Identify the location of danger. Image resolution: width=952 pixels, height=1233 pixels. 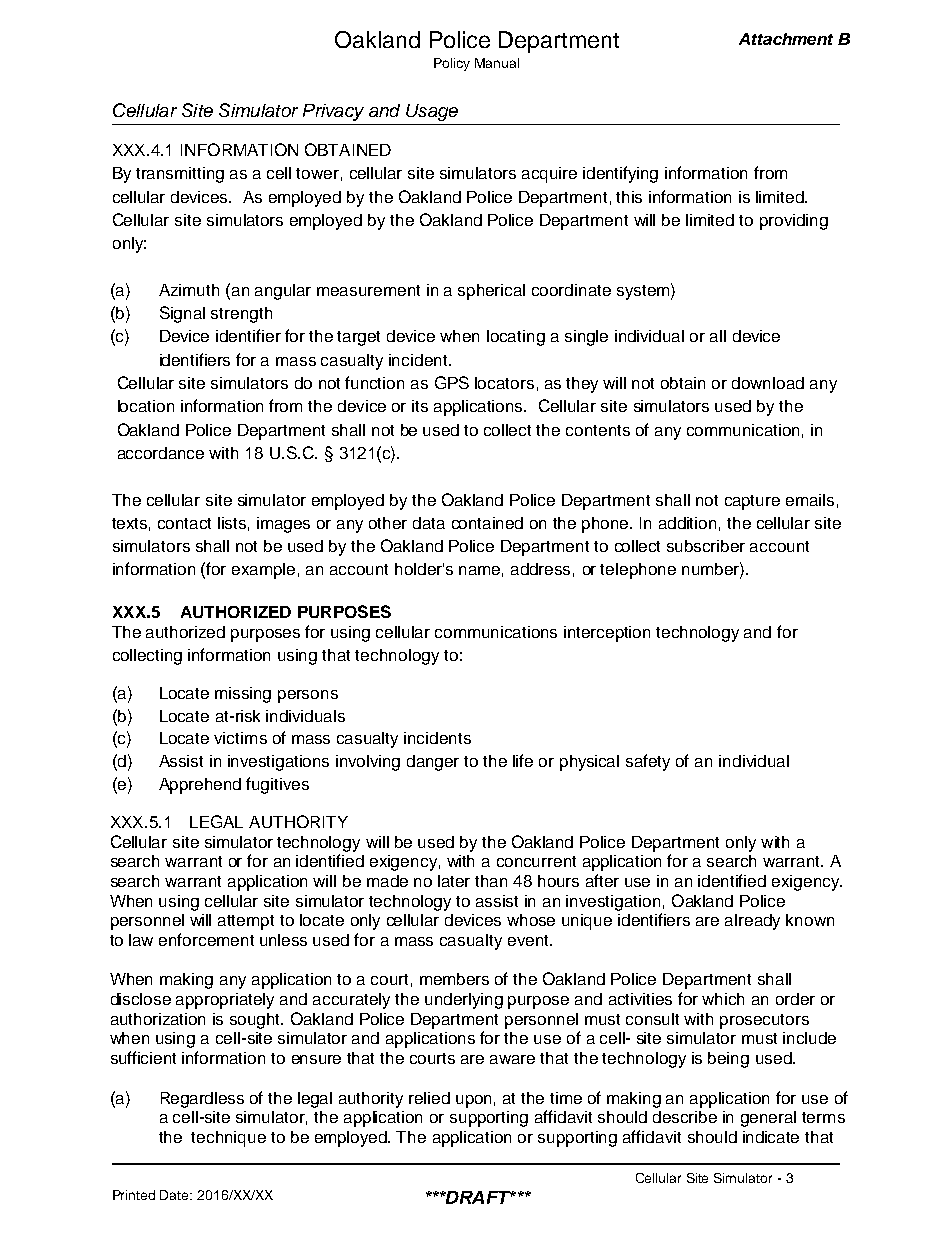
(433, 763).
